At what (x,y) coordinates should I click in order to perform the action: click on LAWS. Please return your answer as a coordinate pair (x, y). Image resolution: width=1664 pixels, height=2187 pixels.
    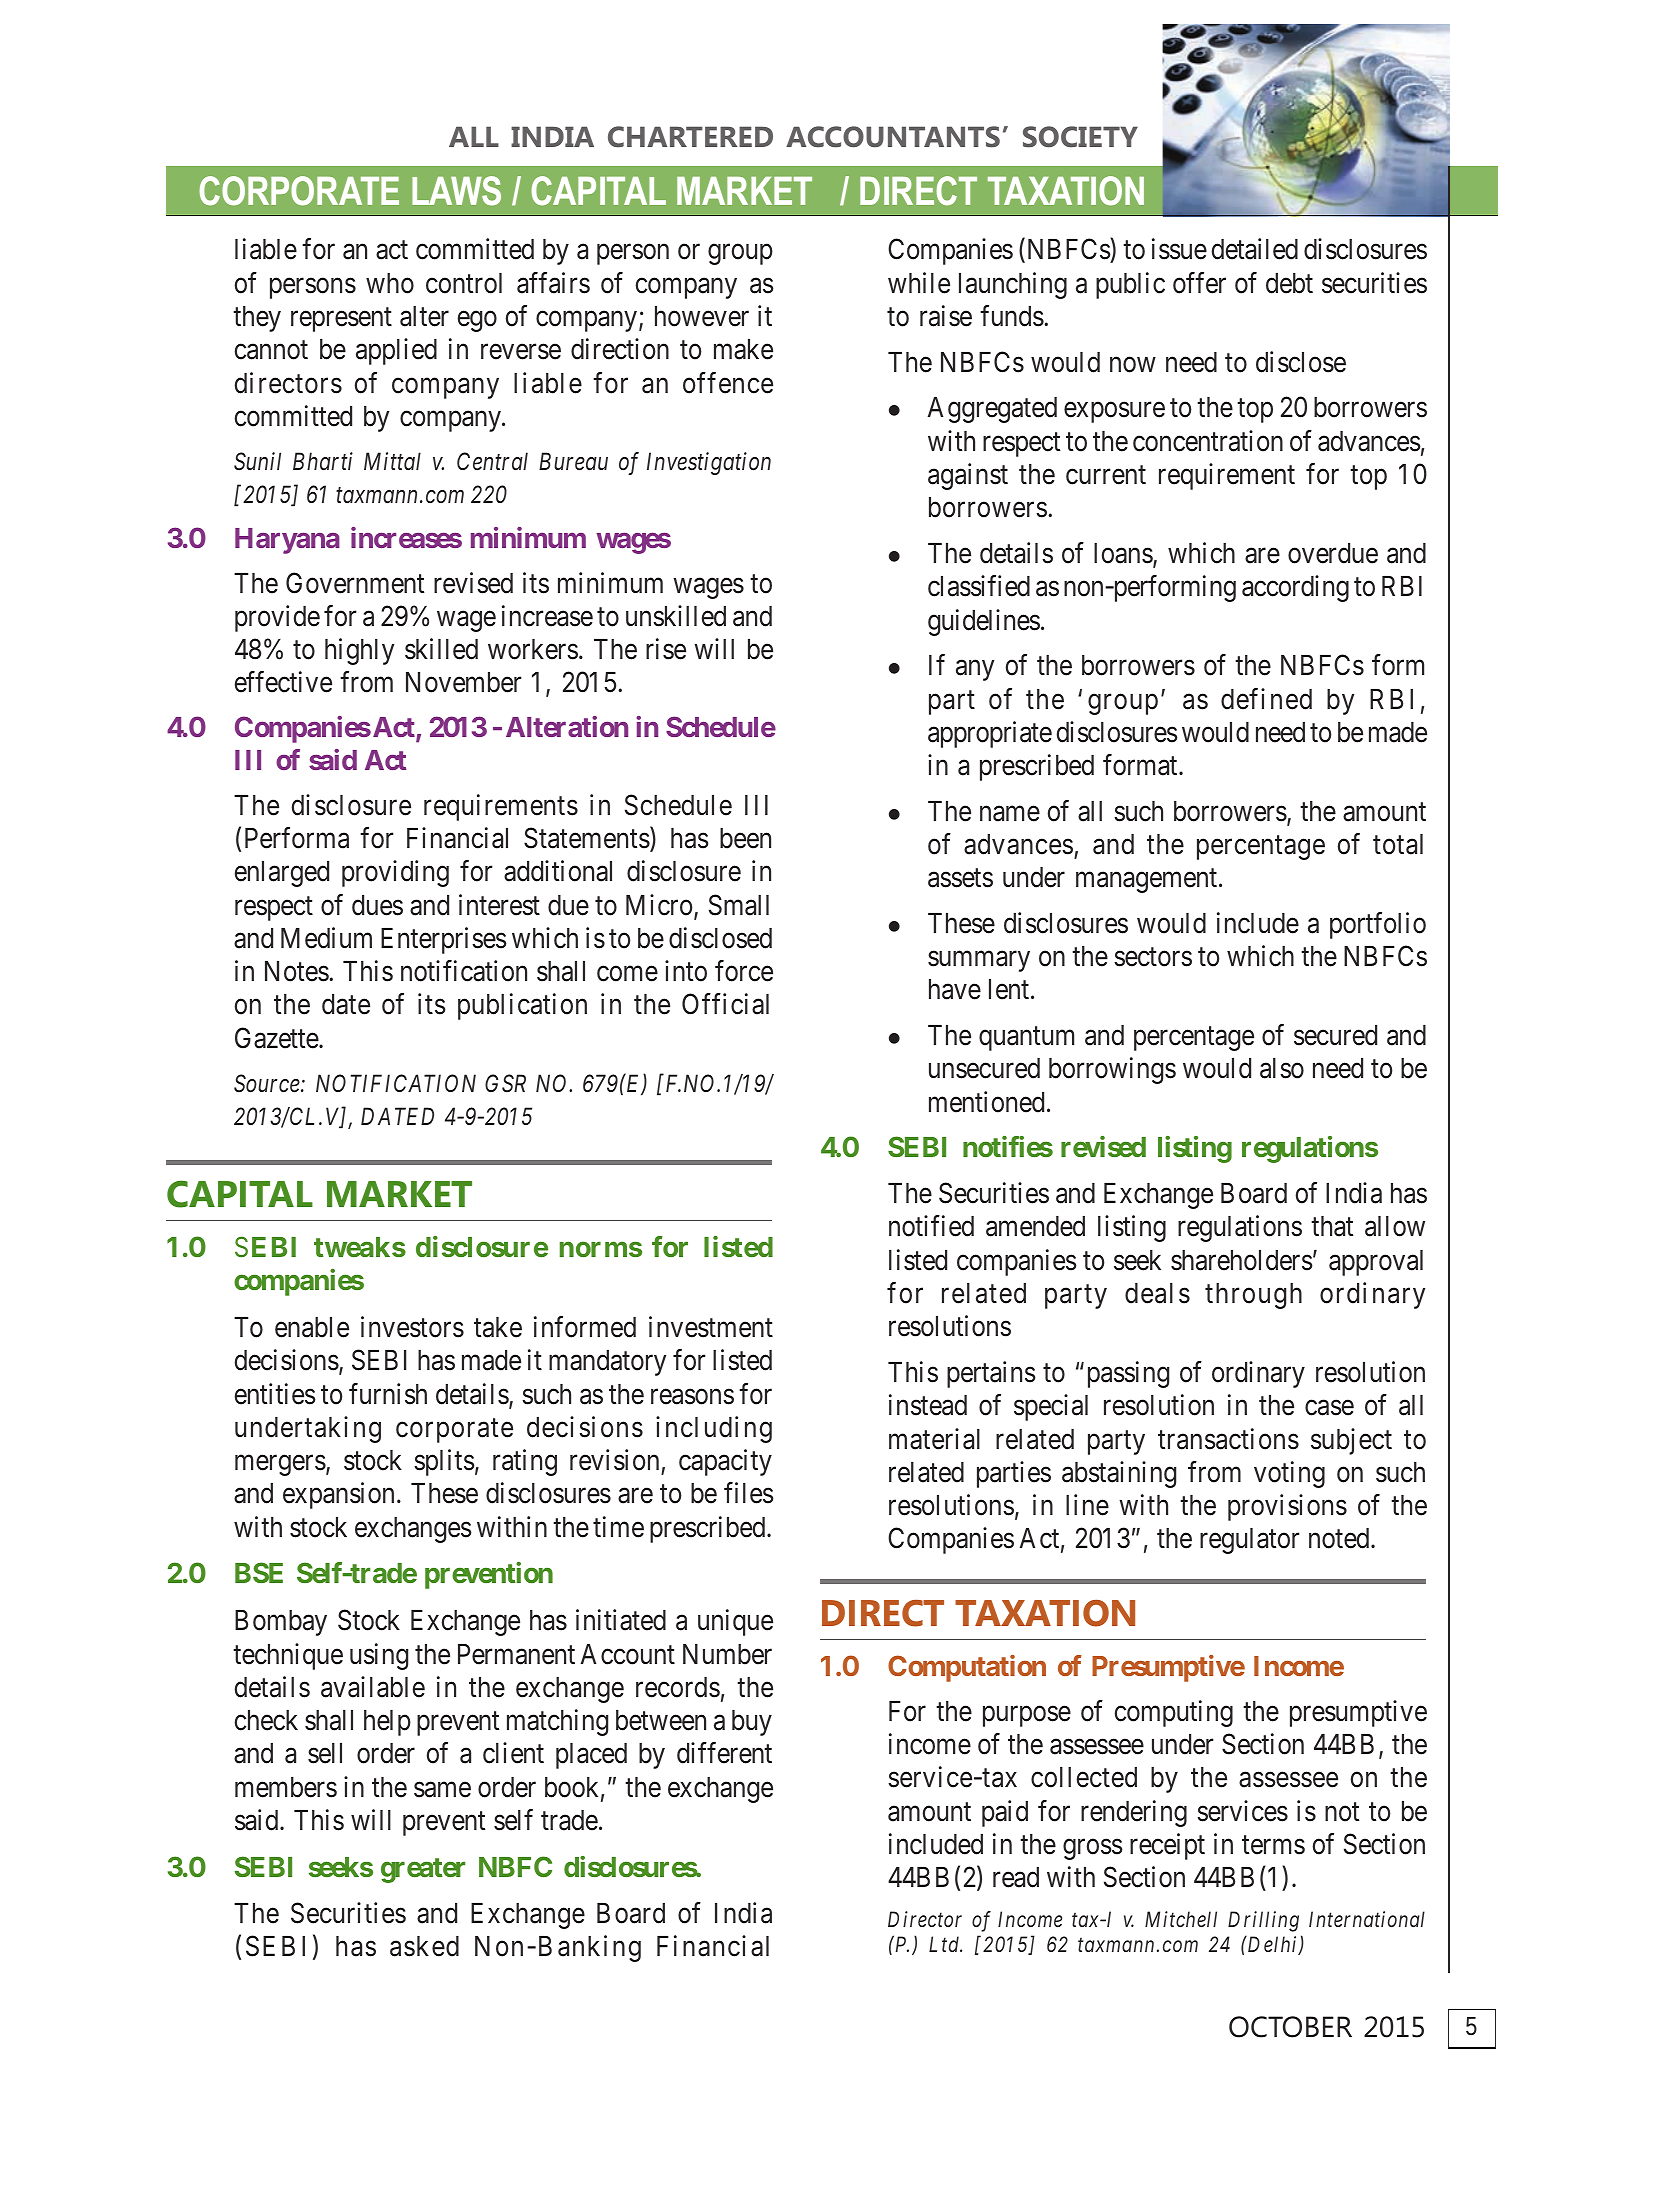
    Looking at the image, I should click on (456, 191).
